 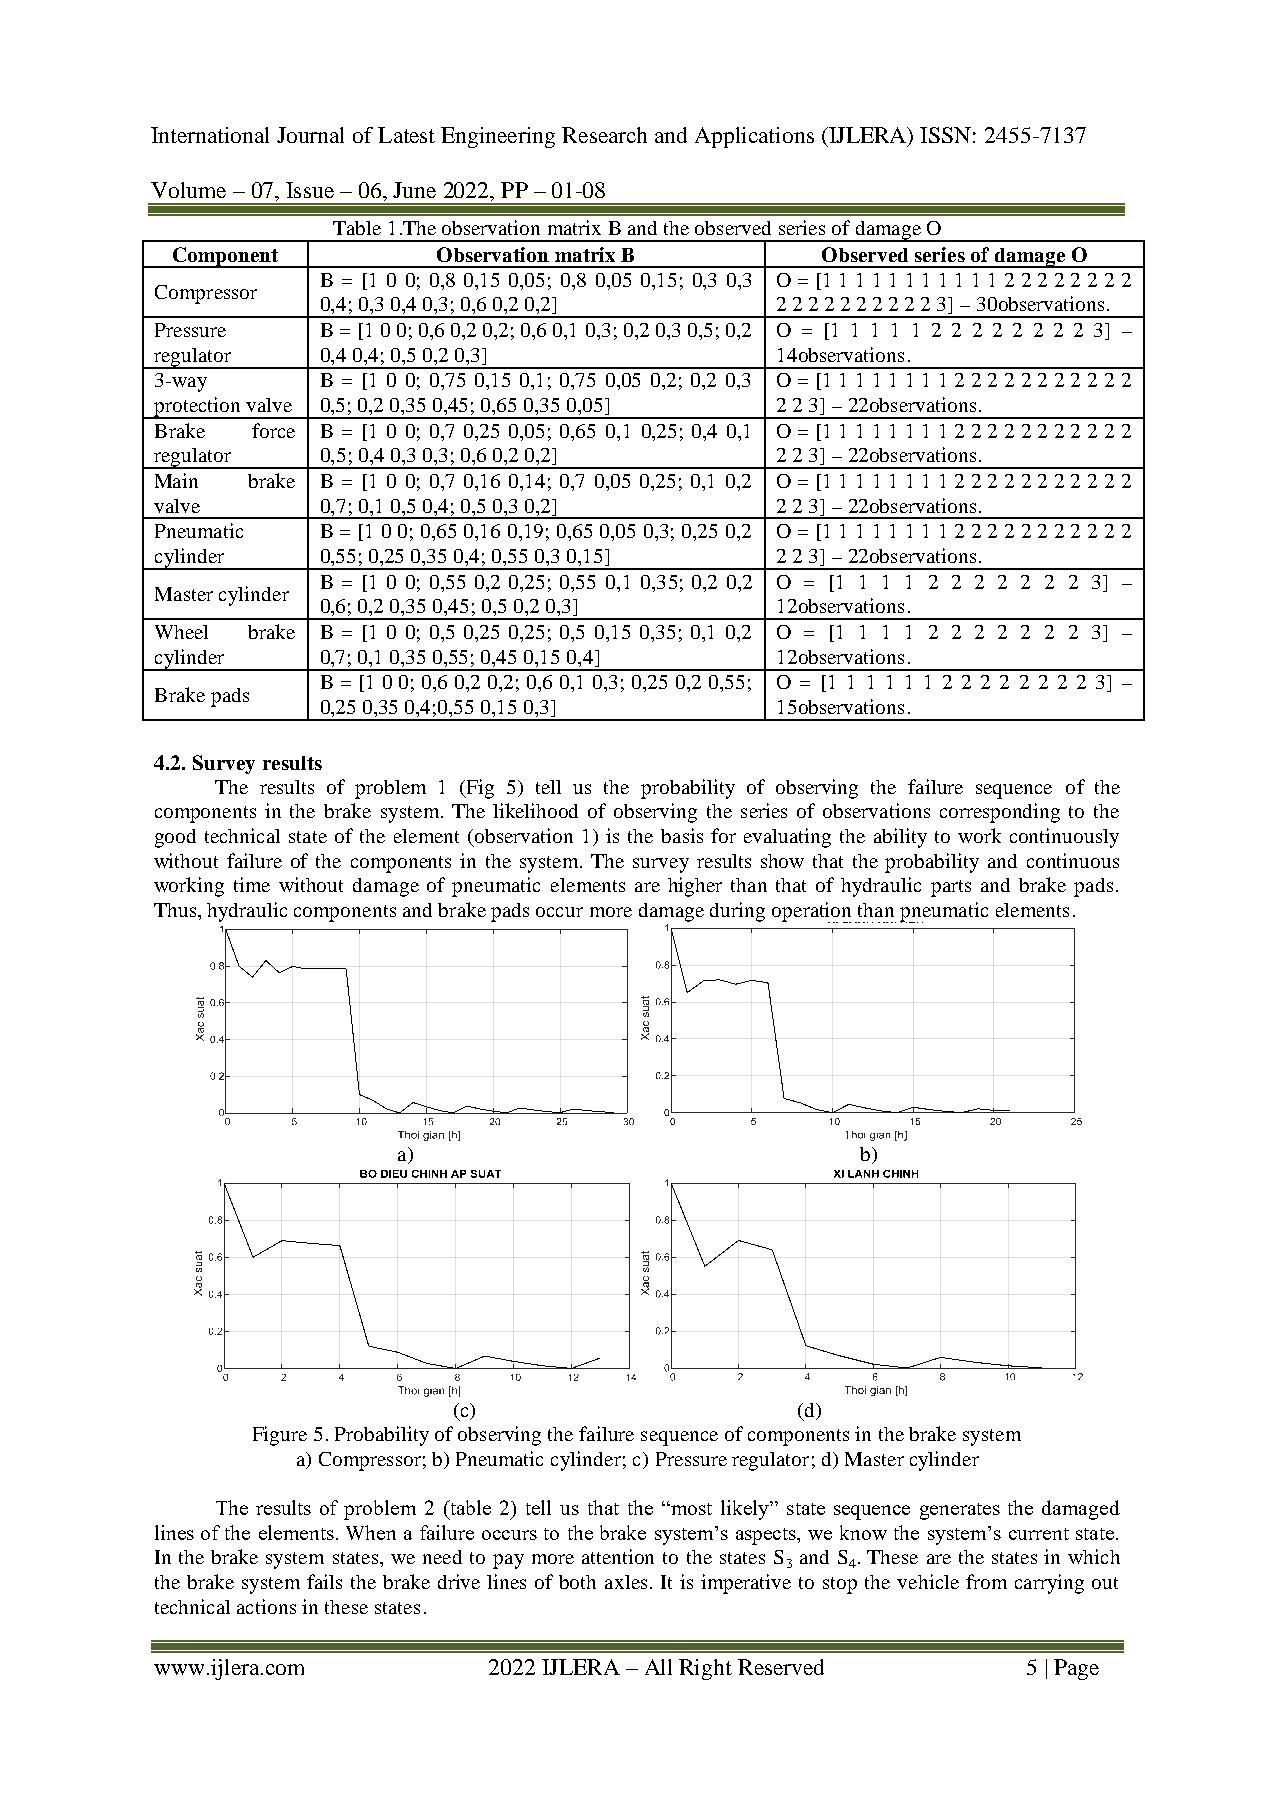 What do you see at coordinates (754, 137) in the document?
I see `Applications` at bounding box center [754, 137].
